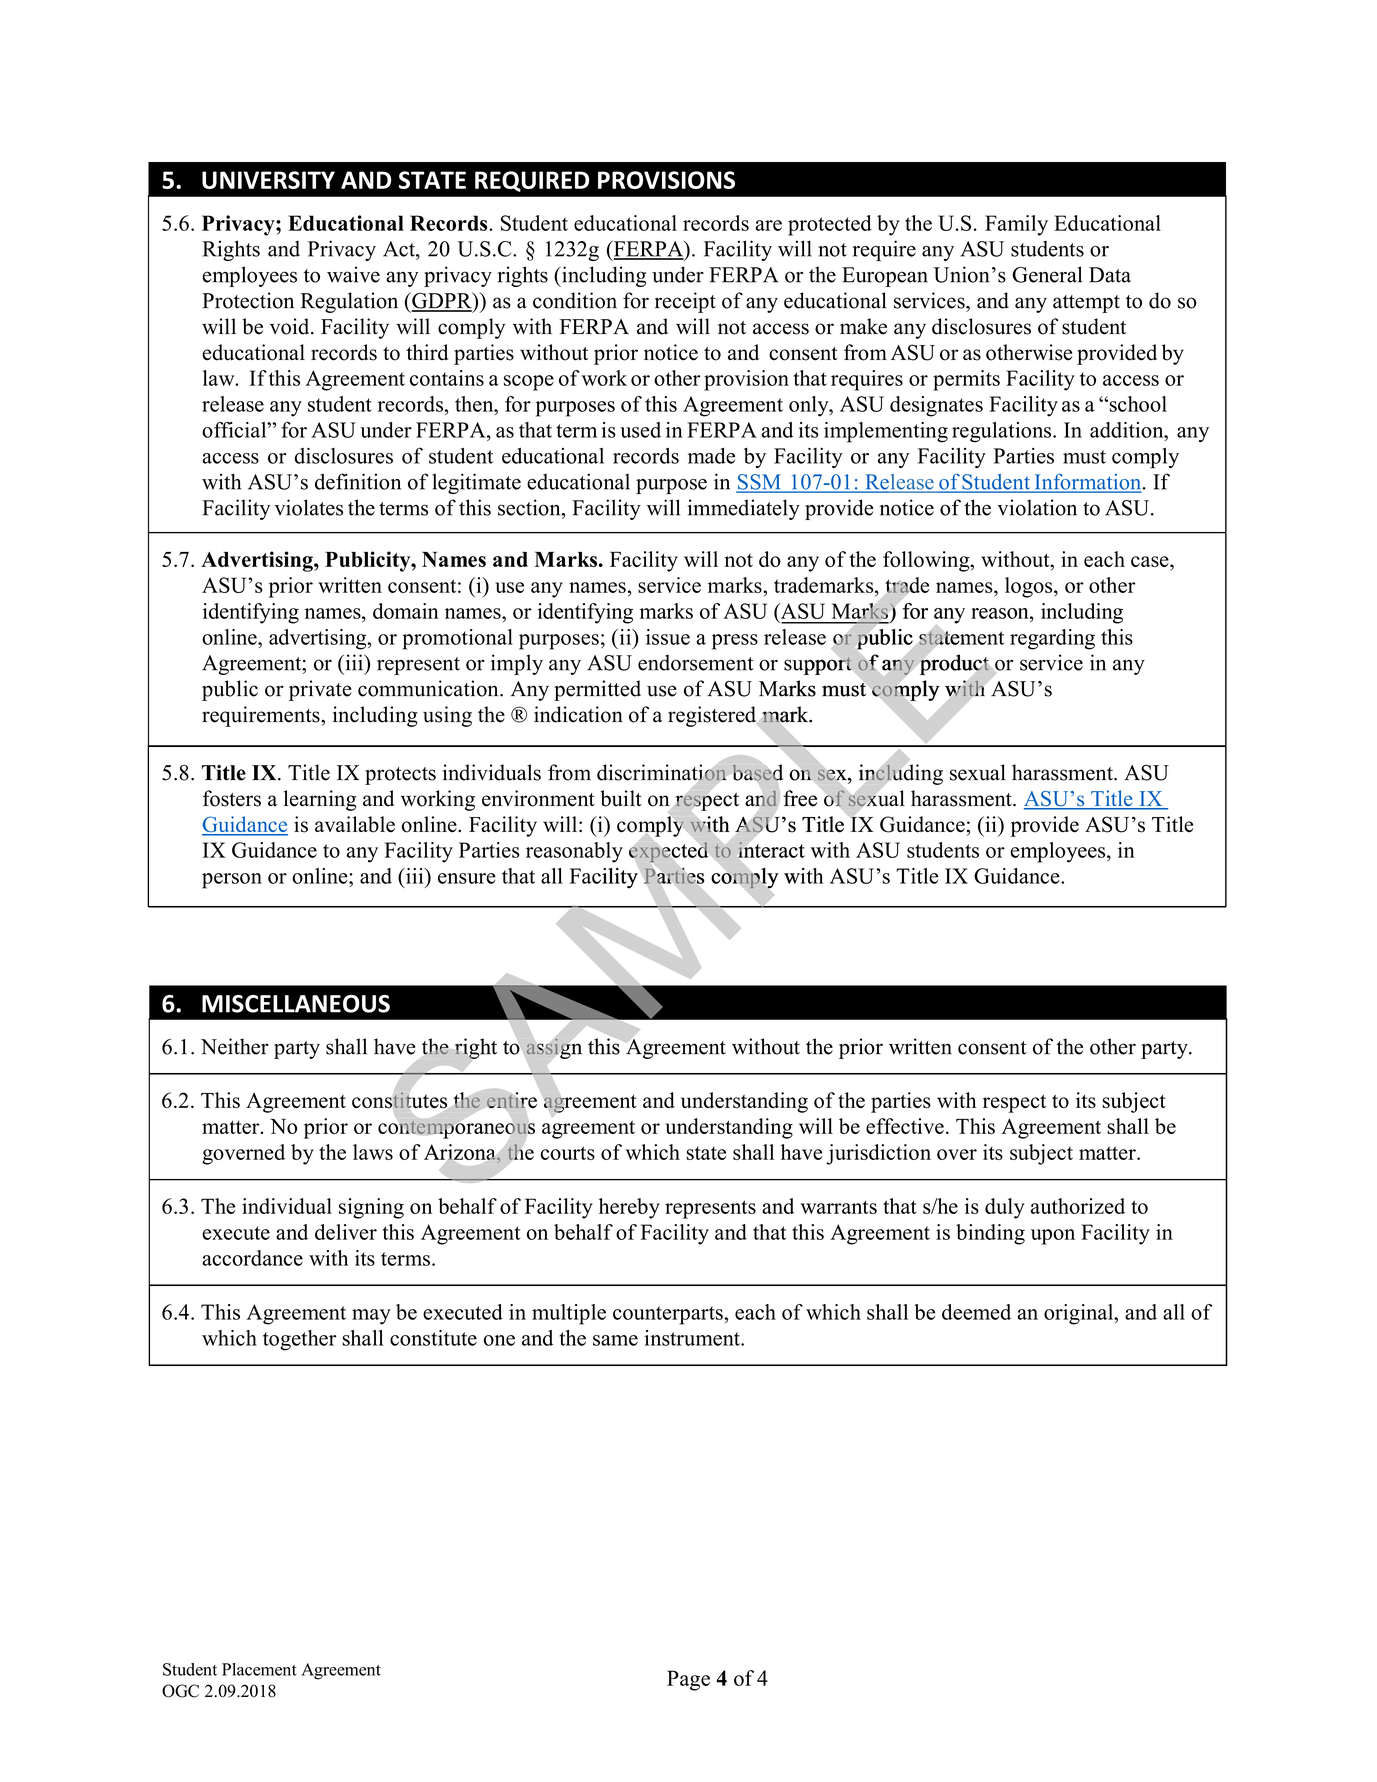 The width and height of the image is (1377, 1782). I want to click on MISCELLANEOUS, so click(296, 1004).
